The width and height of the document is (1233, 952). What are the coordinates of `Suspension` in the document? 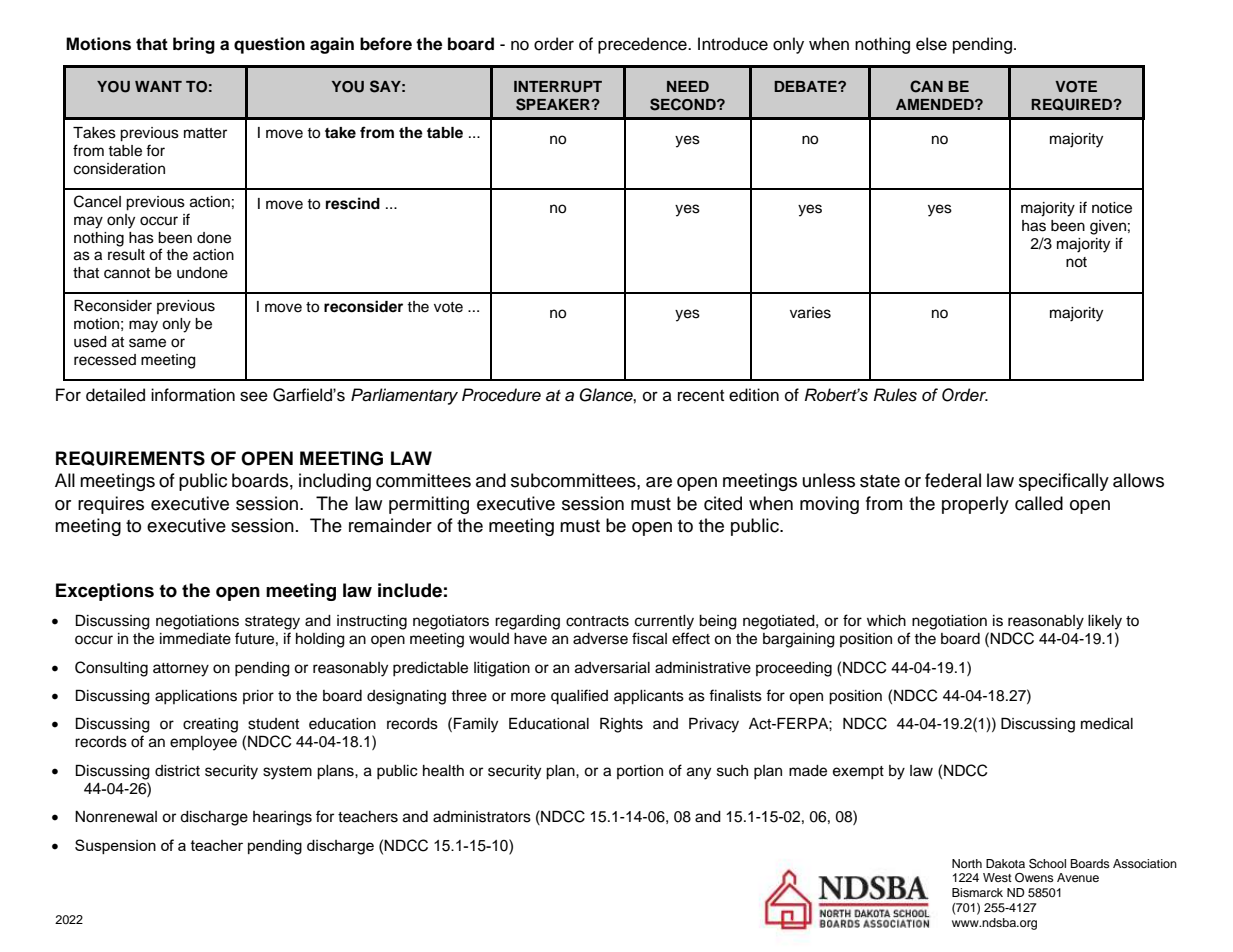 It's located at (115, 846).
